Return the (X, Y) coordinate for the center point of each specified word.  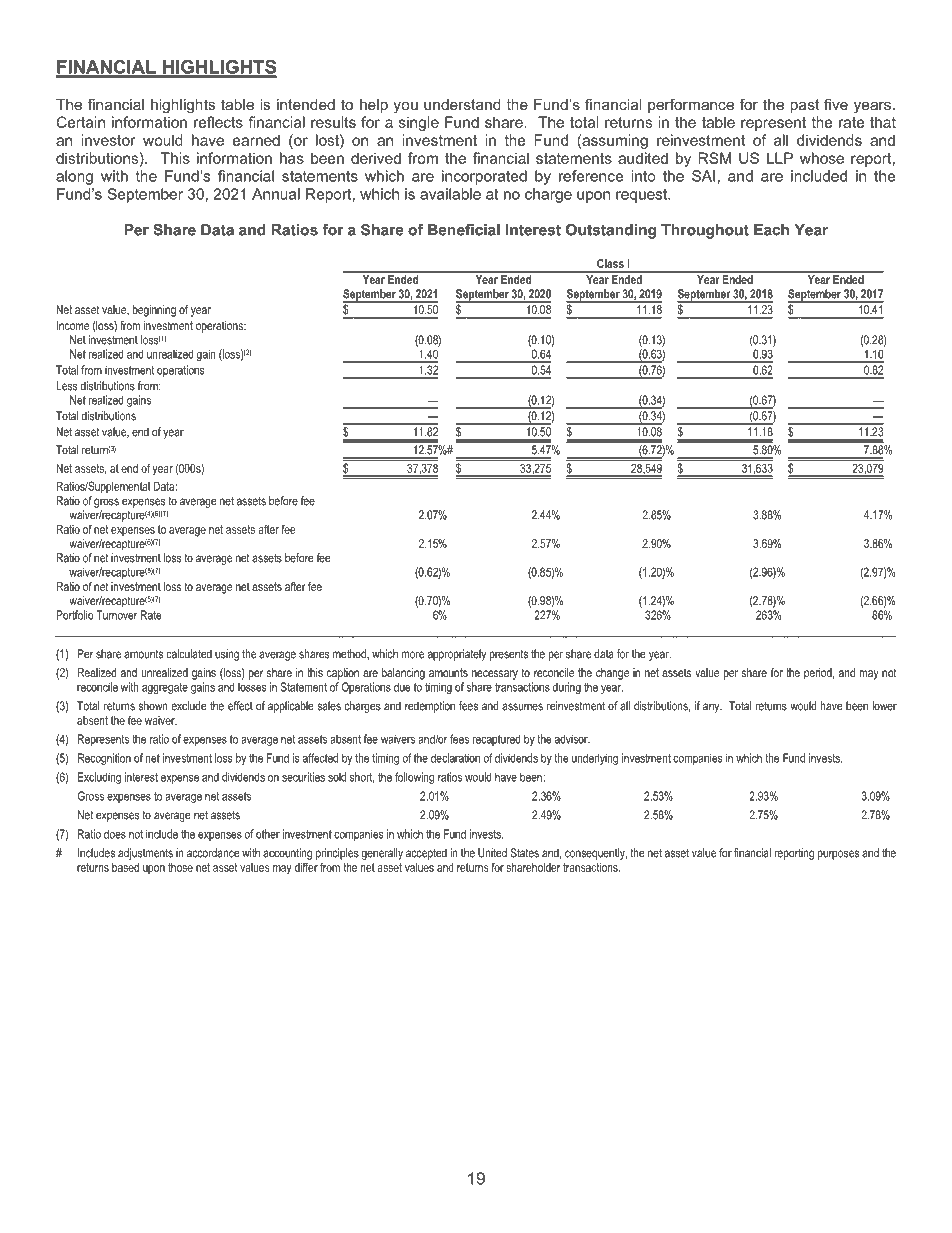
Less (66, 386)
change (612, 674)
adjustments (145, 854)
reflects (218, 122)
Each (771, 230)
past (804, 106)
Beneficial (464, 230)
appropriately (457, 655)
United (492, 853)
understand (462, 104)
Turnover (116, 615)
